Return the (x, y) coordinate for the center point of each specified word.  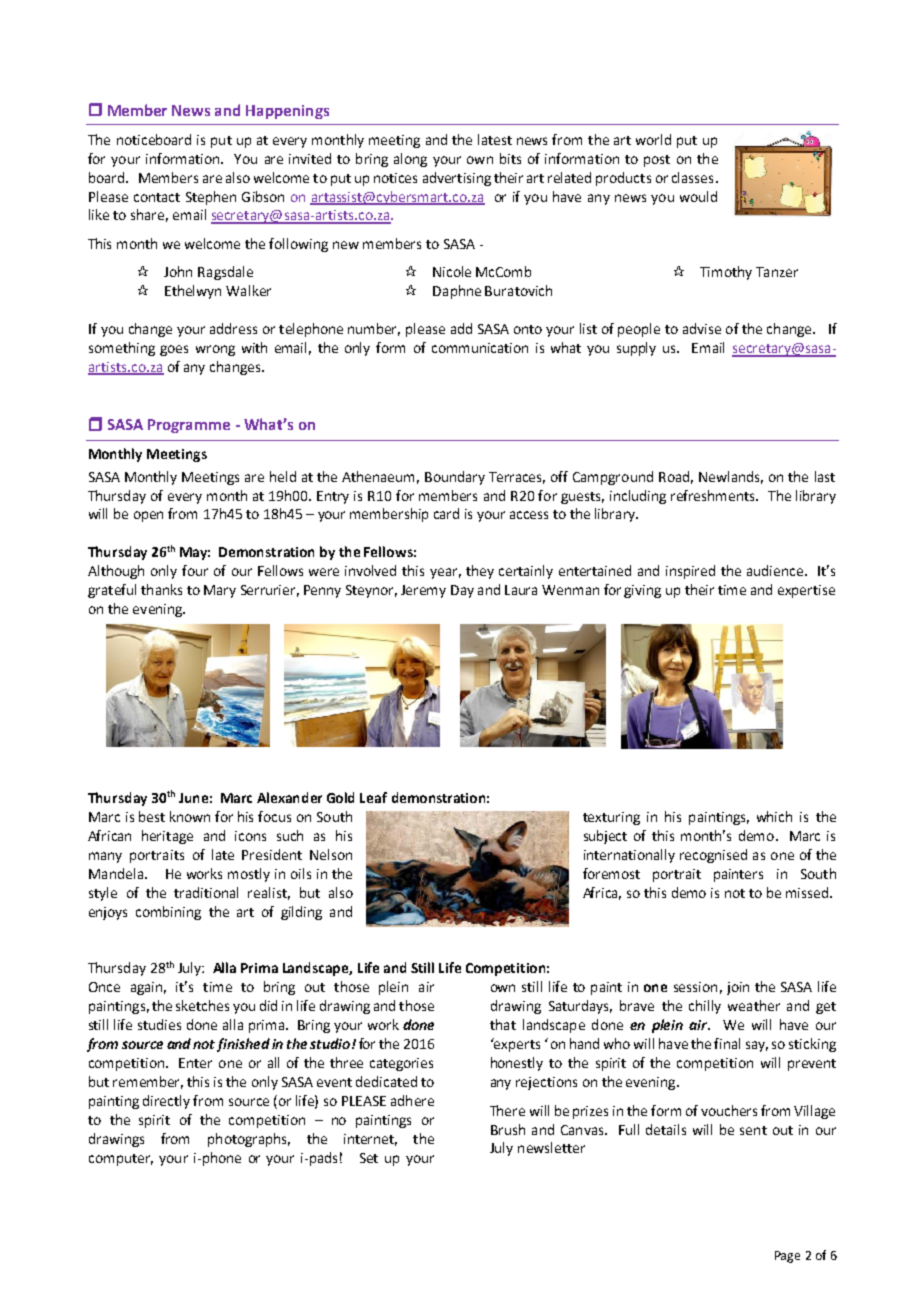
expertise (806, 591)
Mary (220, 591)
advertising (457, 179)
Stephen (211, 198)
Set (369, 1158)
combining (168, 913)
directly (166, 1102)
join (738, 988)
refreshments (714, 495)
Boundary (455, 478)
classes (692, 177)
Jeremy (423, 591)
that (503, 1024)
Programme (189, 426)
